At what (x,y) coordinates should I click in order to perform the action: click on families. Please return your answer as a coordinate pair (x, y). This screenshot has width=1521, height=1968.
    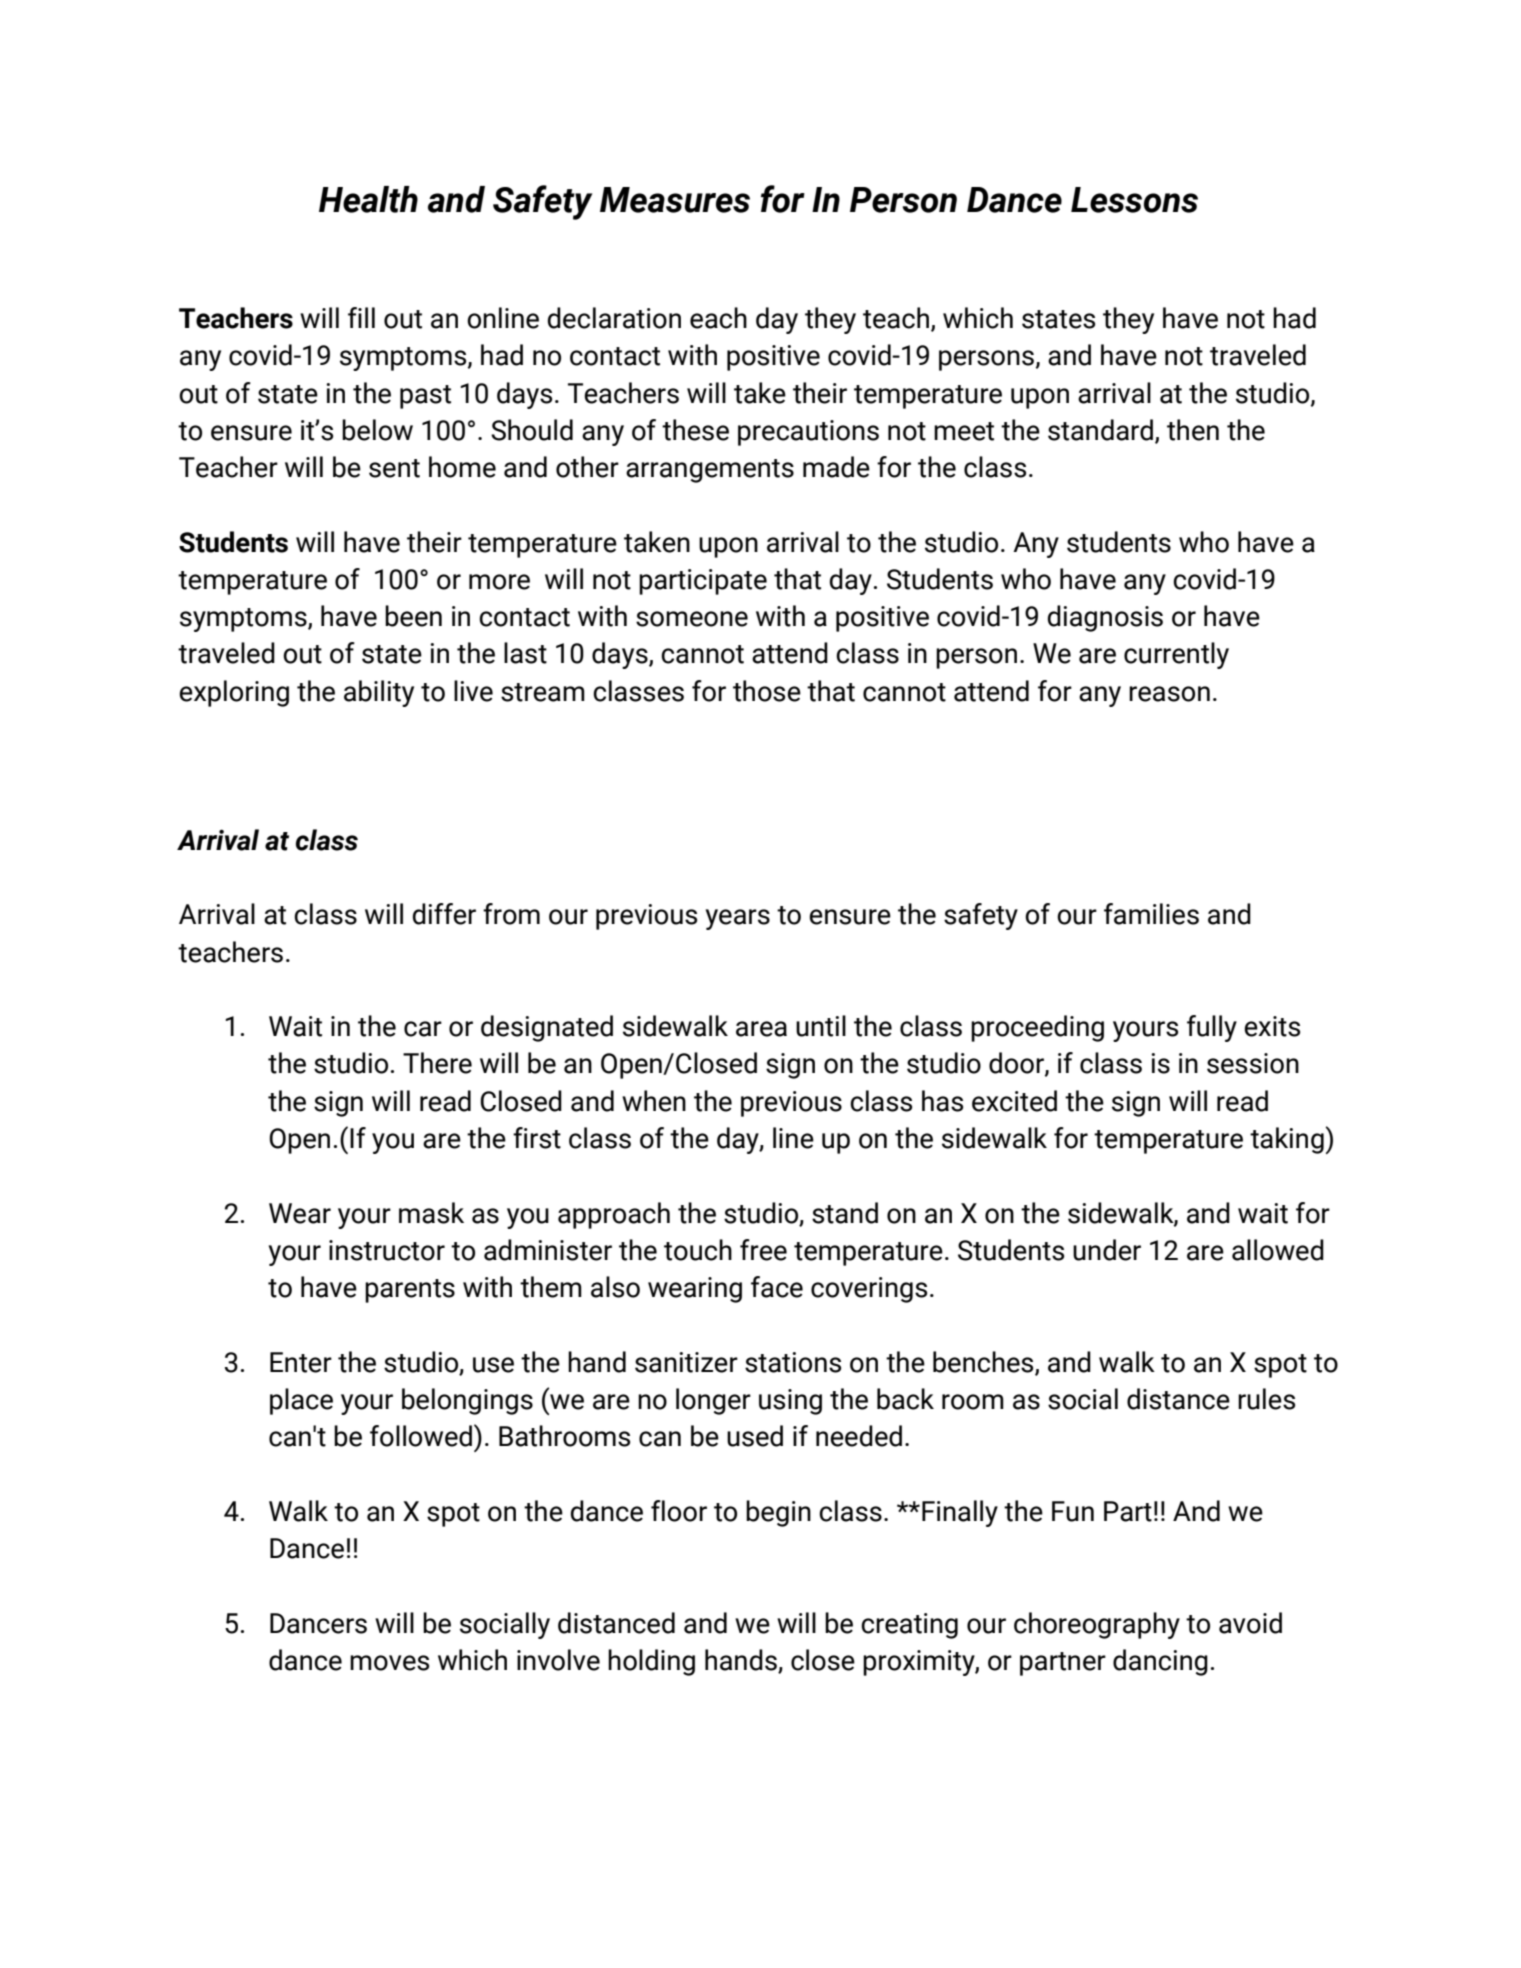
    Looking at the image, I should click on (1151, 914).
